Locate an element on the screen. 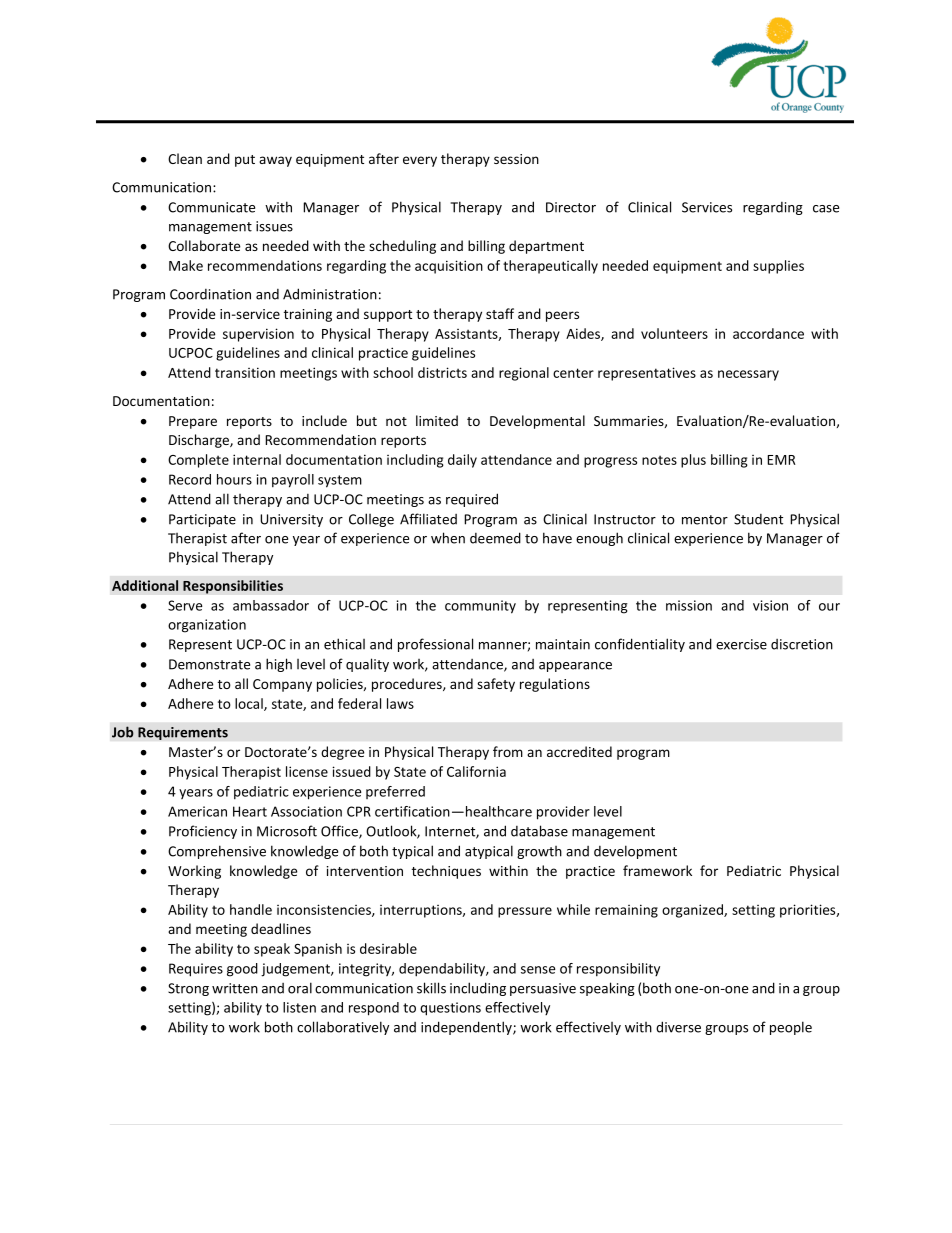  Communicate is located at coordinates (211, 207).
